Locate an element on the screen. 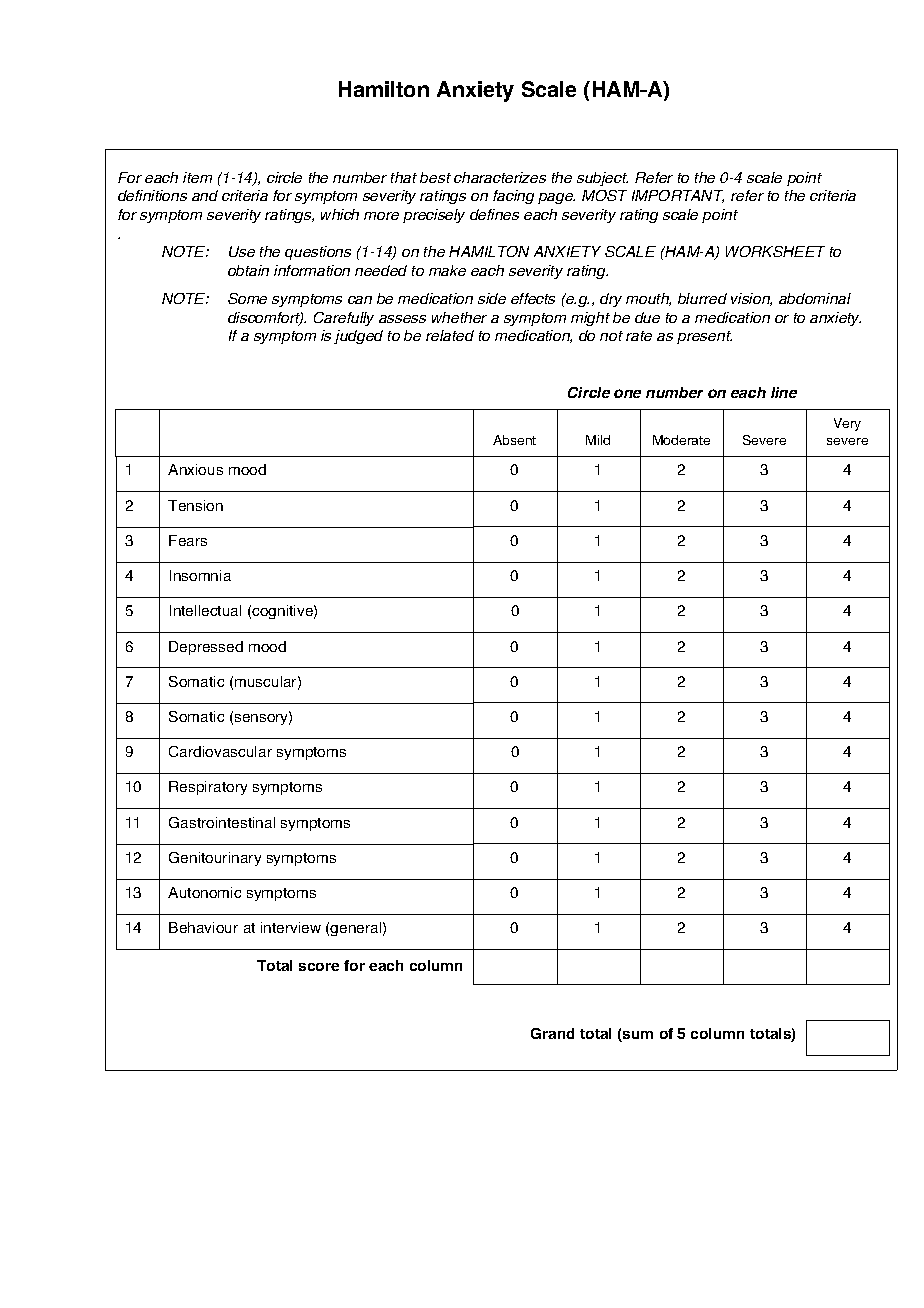 The height and width of the screenshot is (1308, 924). Respiratory is located at coordinates (208, 788).
